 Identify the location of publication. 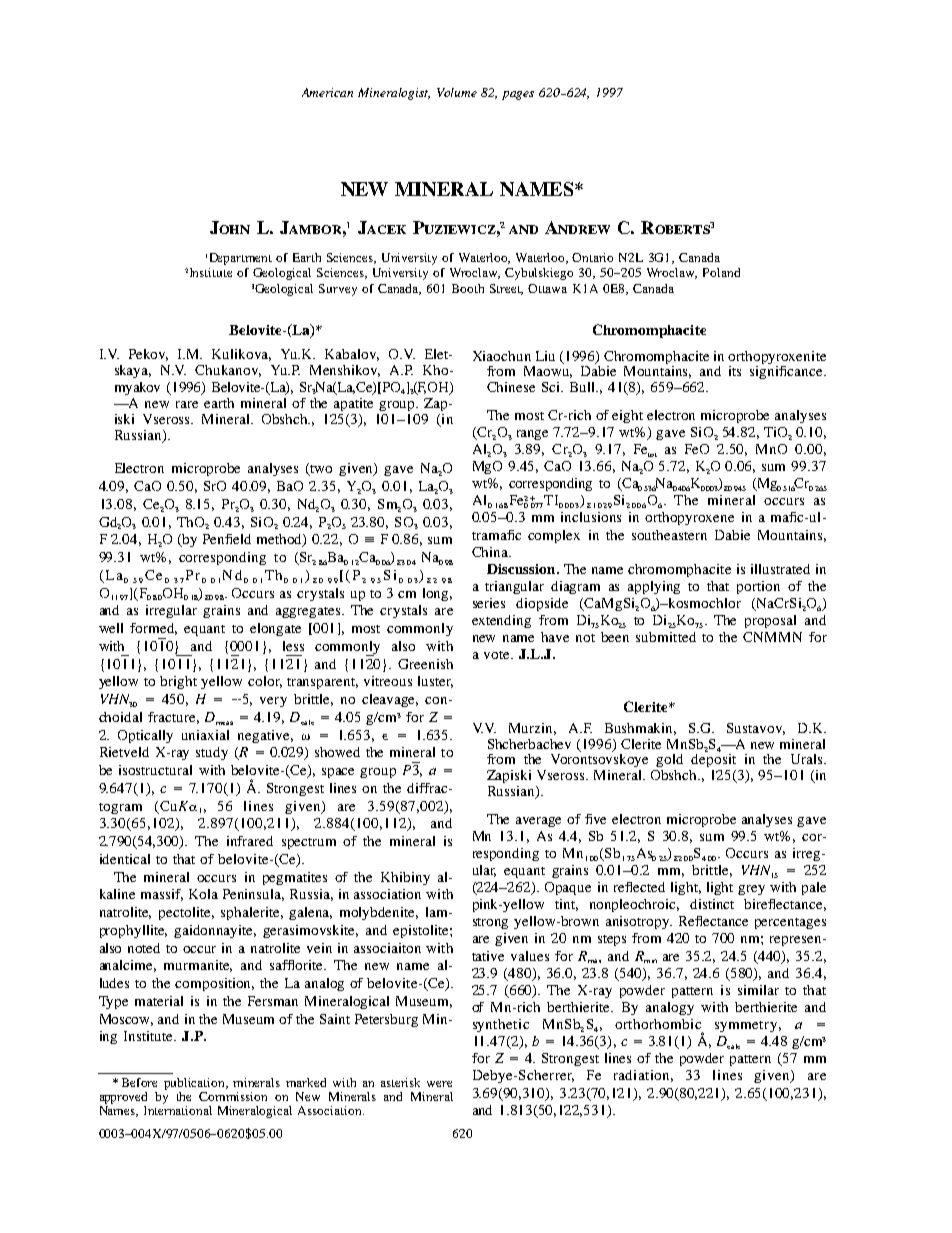
(196, 1084).
